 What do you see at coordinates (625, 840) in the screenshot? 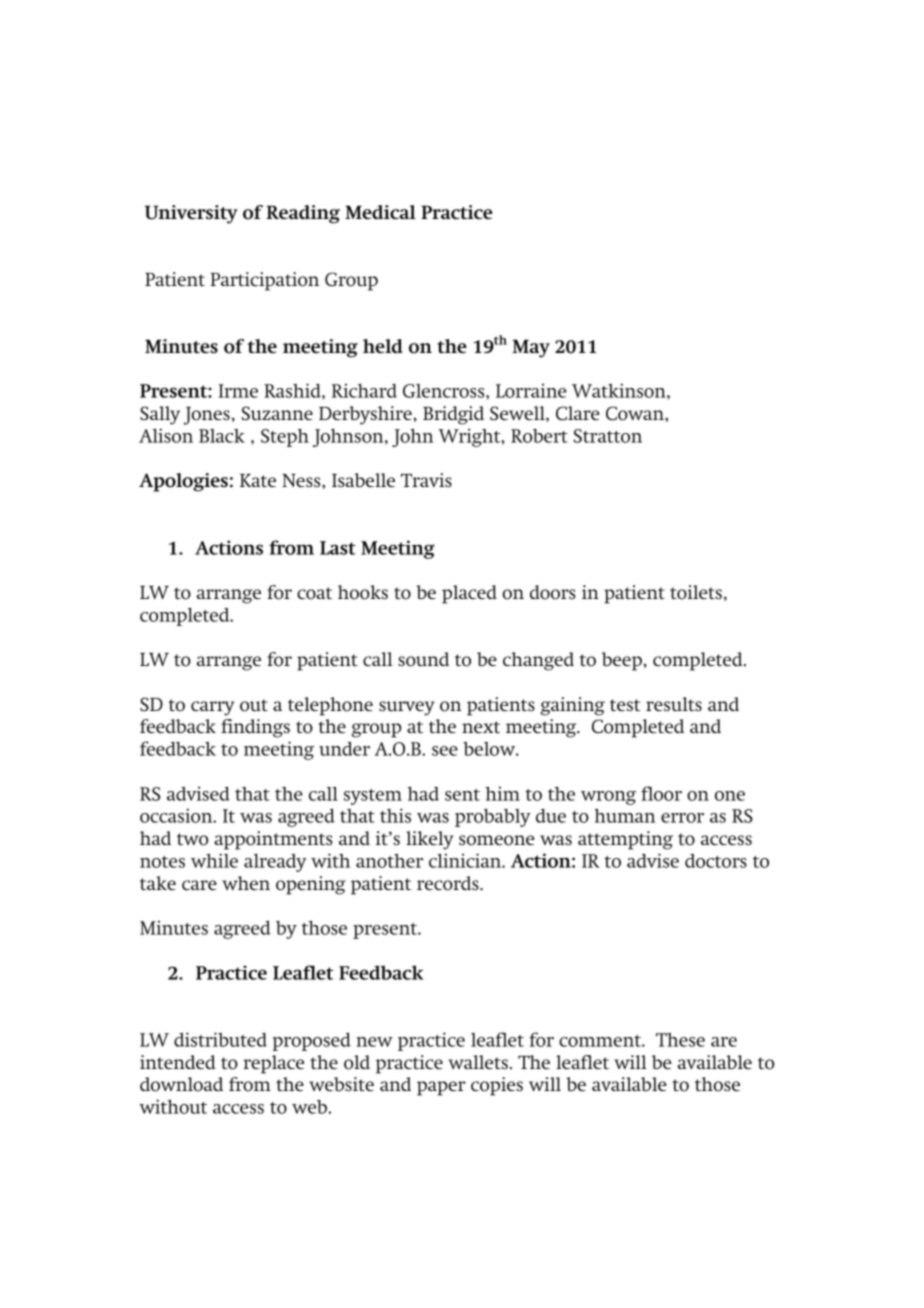
I see `attempting` at bounding box center [625, 840].
